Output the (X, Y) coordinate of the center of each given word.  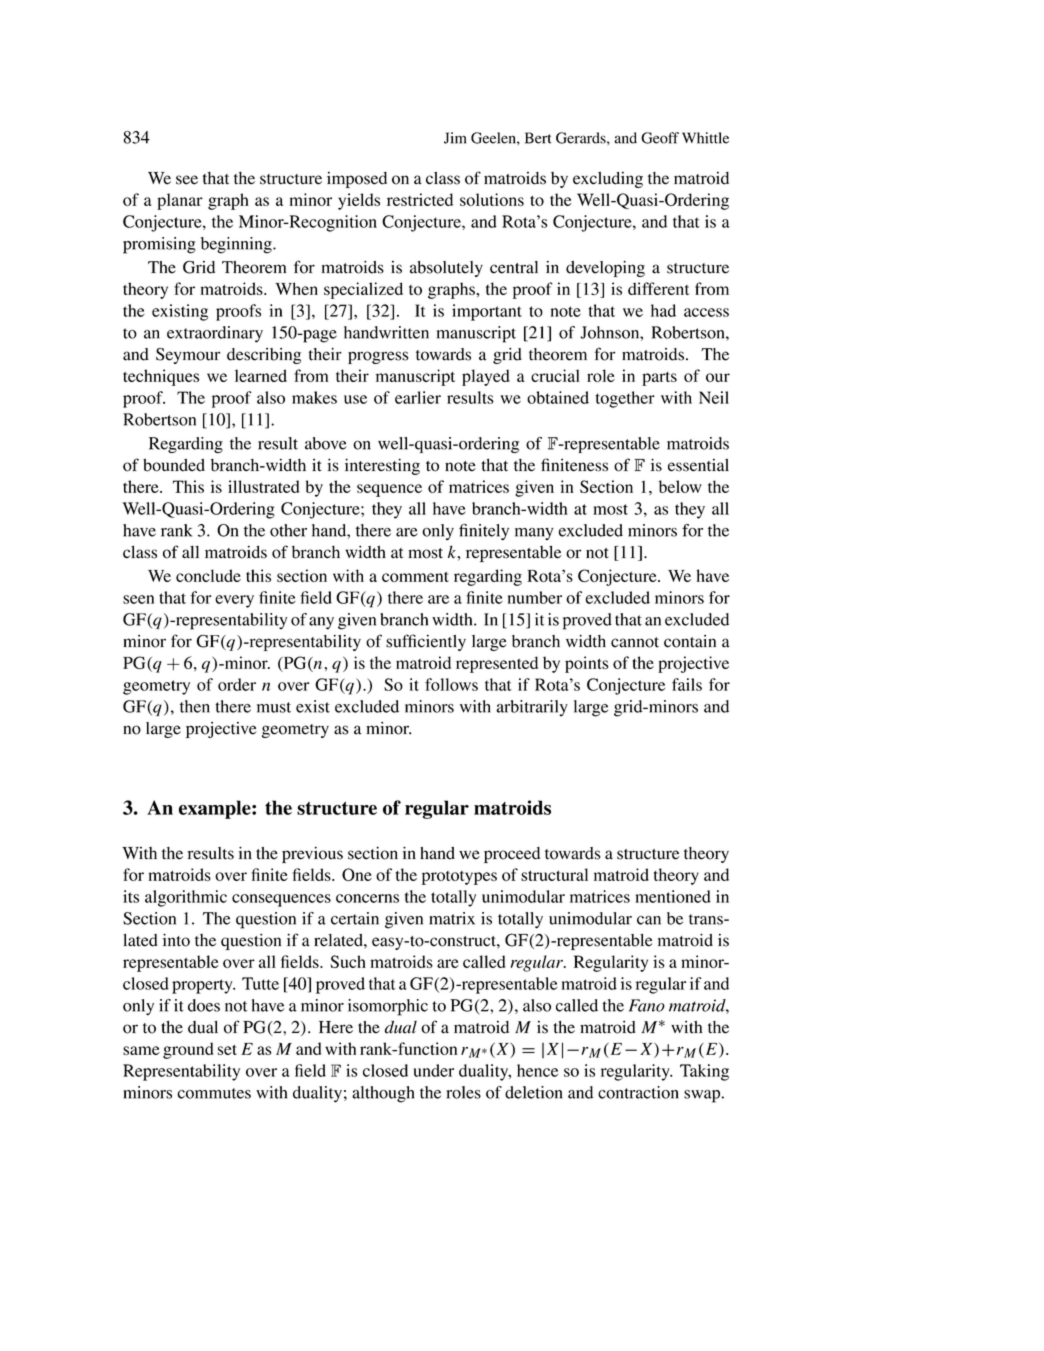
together (625, 399)
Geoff (660, 138)
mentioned (673, 896)
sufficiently (426, 642)
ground (188, 1050)
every (234, 601)
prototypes (459, 878)
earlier (418, 397)
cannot (635, 642)
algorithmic (186, 898)
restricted (420, 199)
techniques (161, 377)
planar (180, 201)
